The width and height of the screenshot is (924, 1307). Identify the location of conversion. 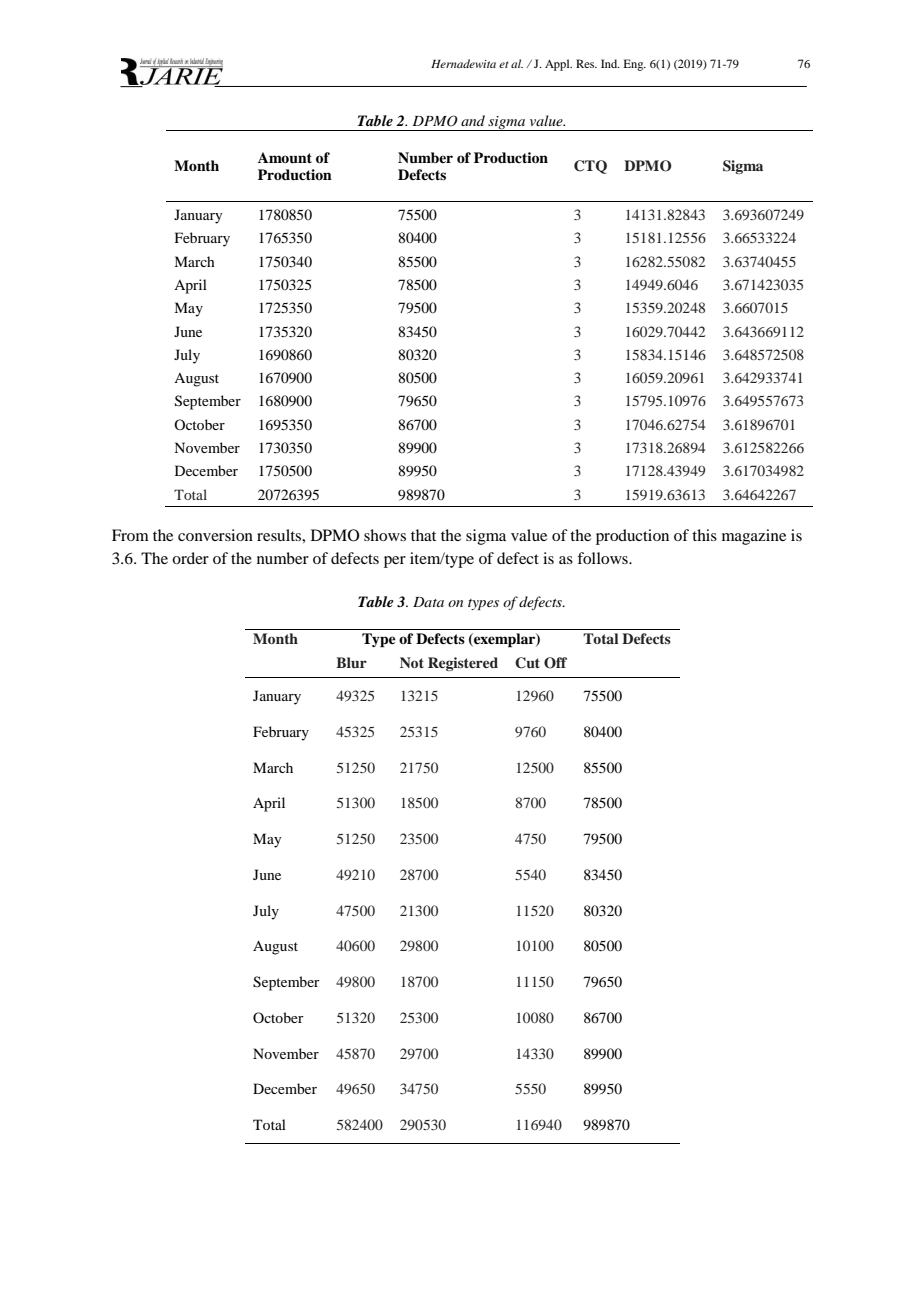
(215, 535).
